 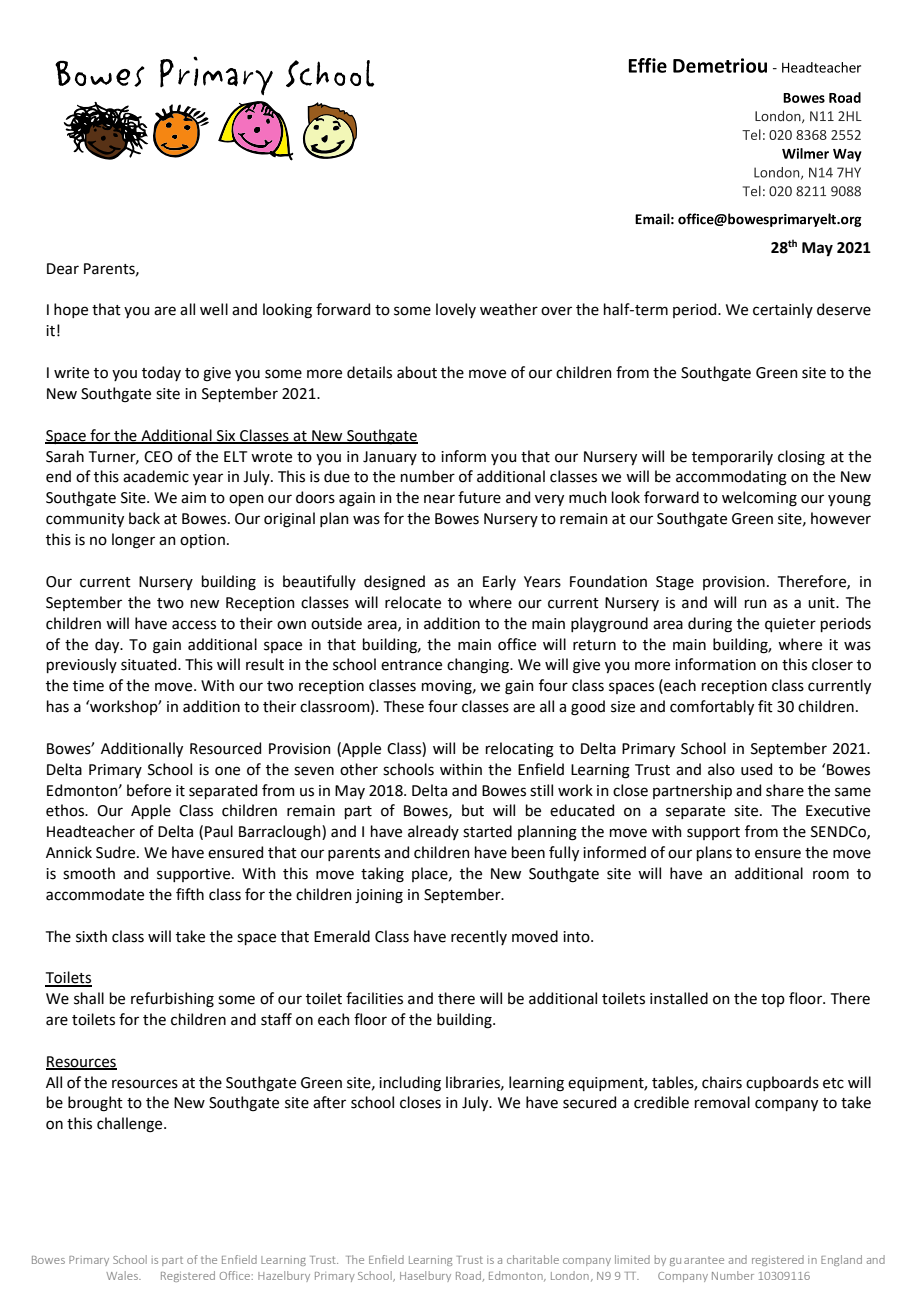 What do you see at coordinates (123, 1275) in the image?
I see `Wales` at bounding box center [123, 1275].
